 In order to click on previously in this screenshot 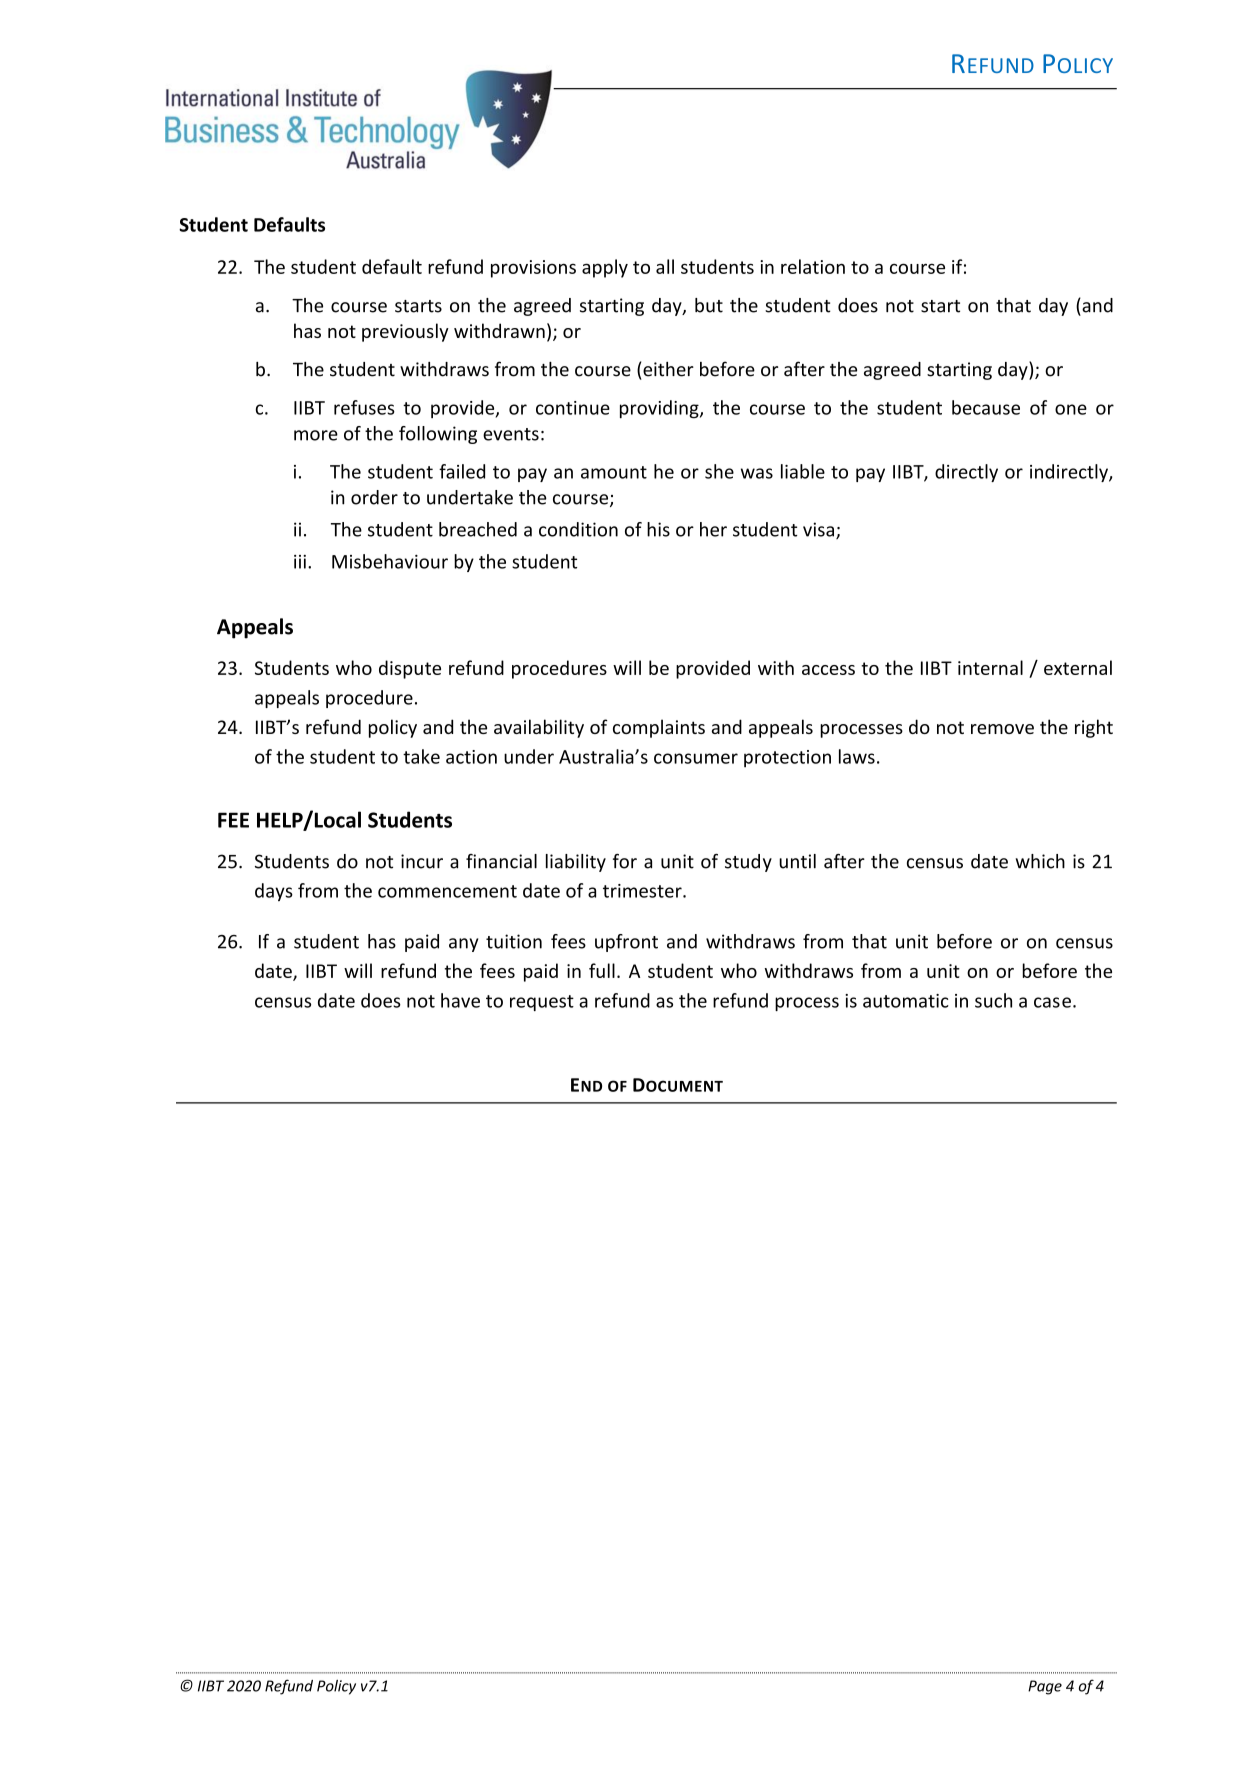, I will do `click(405, 332)`.
